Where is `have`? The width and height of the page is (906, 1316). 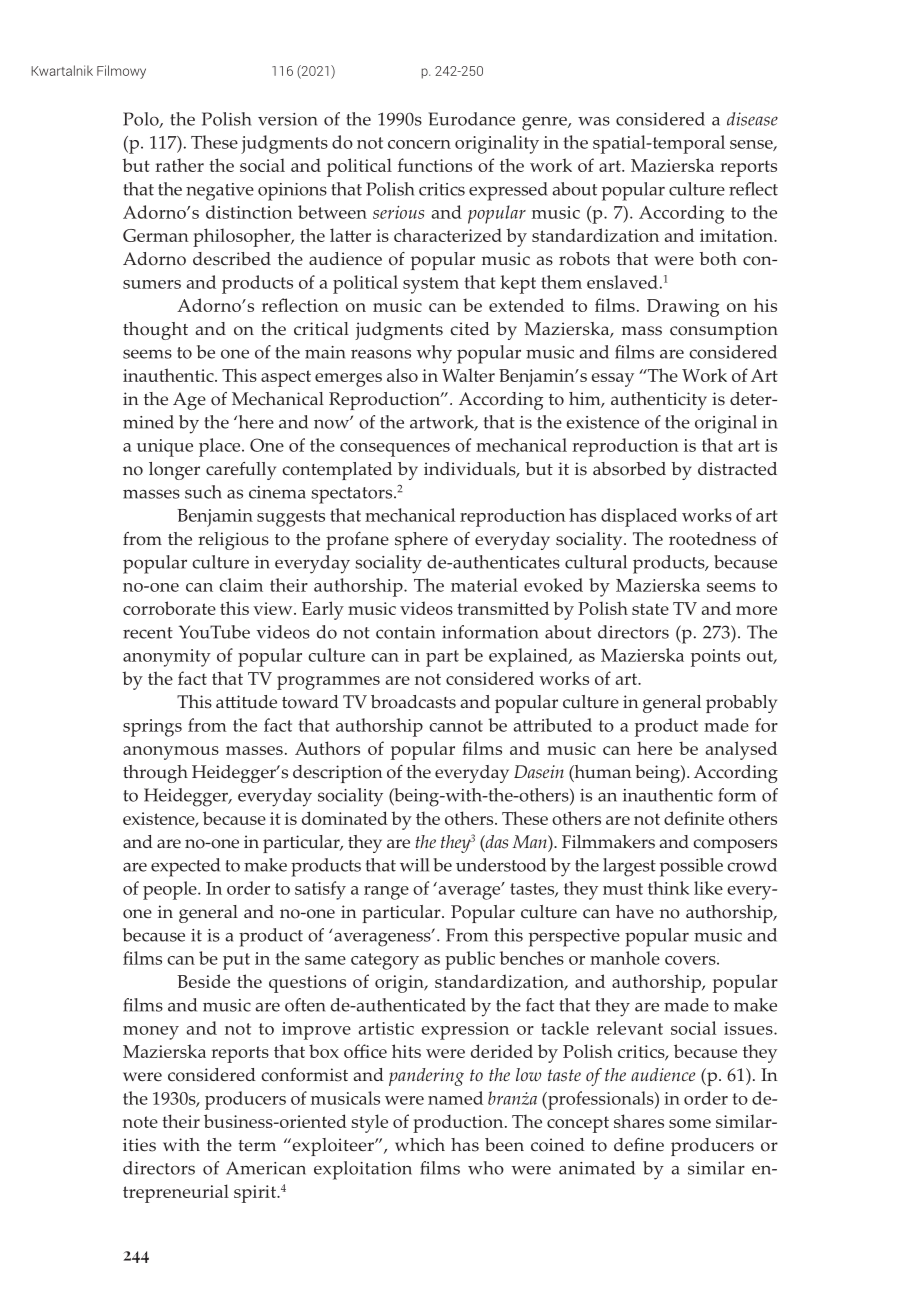
have is located at coordinates (635, 911).
